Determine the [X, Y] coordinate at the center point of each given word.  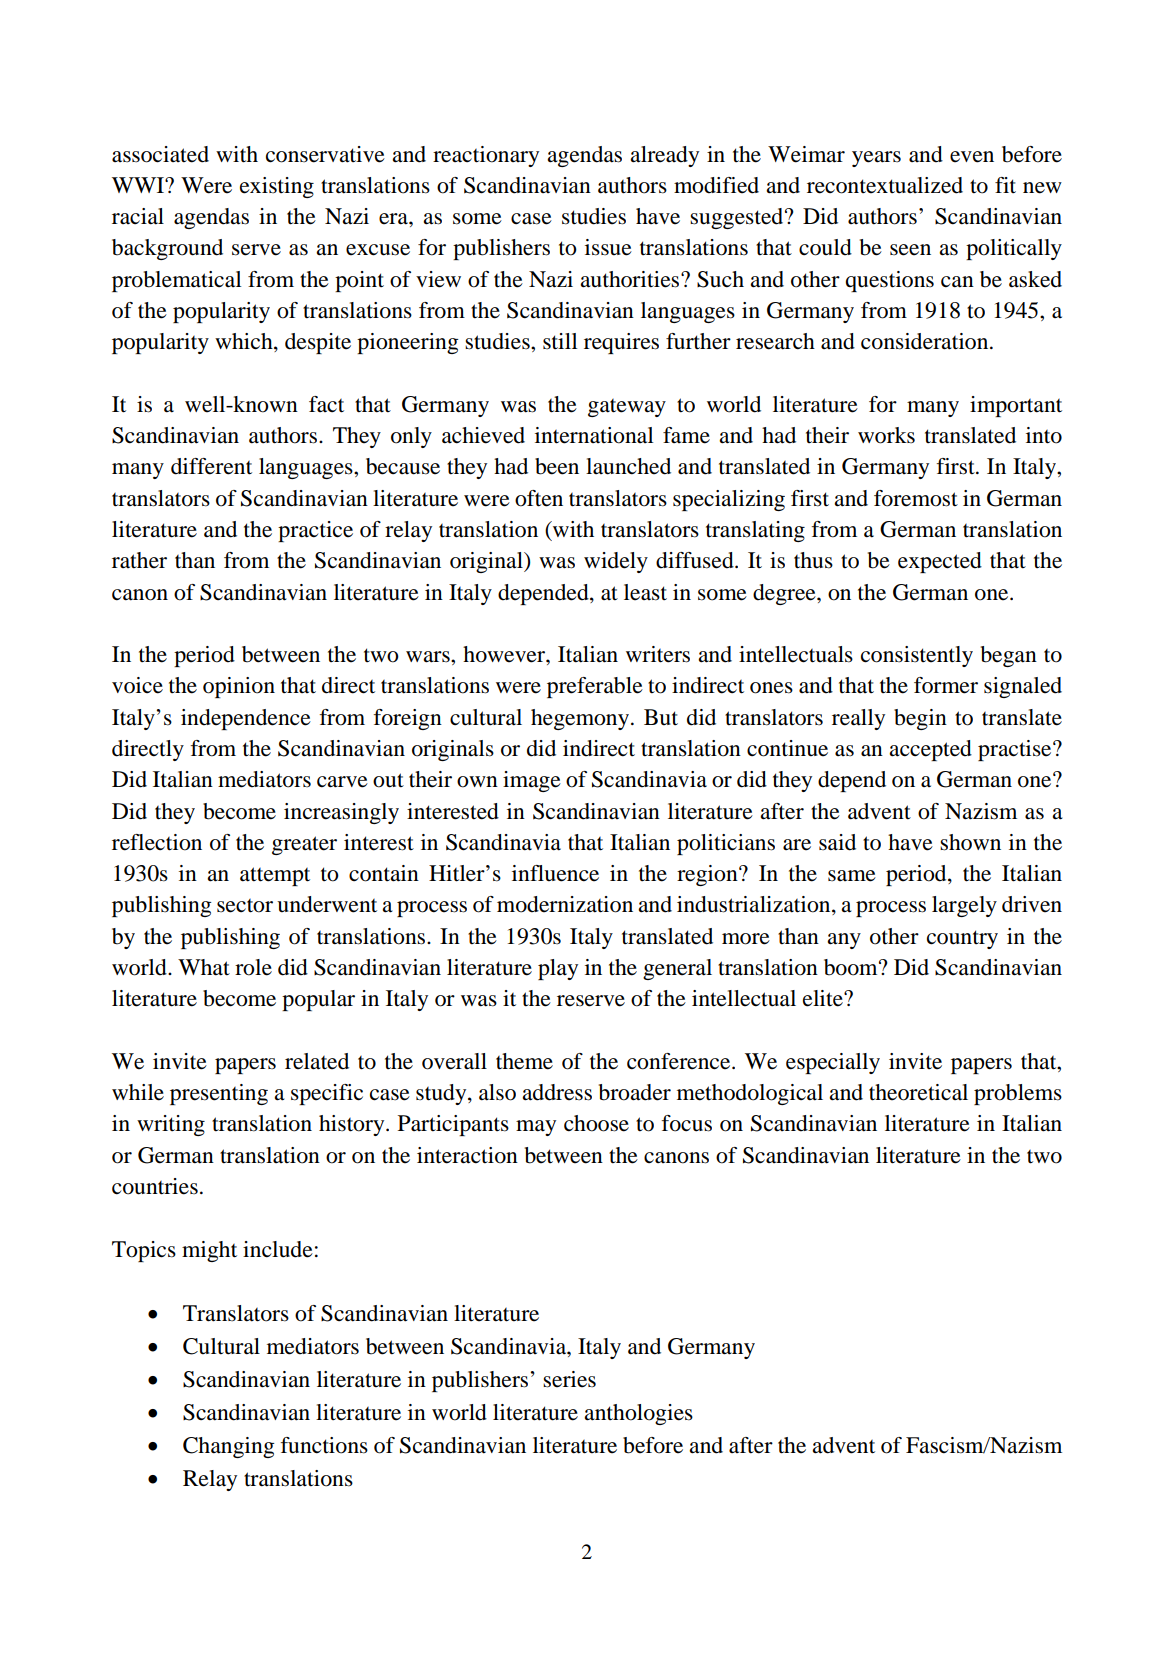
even [972, 157]
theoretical [918, 1092]
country [962, 939]
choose [596, 1123]
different [211, 466]
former [946, 685]
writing [171, 1125]
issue [608, 247]
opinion [239, 687]
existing [277, 187]
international [594, 435]
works [886, 435]
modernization [565, 904]
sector [245, 906]
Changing [228, 1447]
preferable [595, 687]
